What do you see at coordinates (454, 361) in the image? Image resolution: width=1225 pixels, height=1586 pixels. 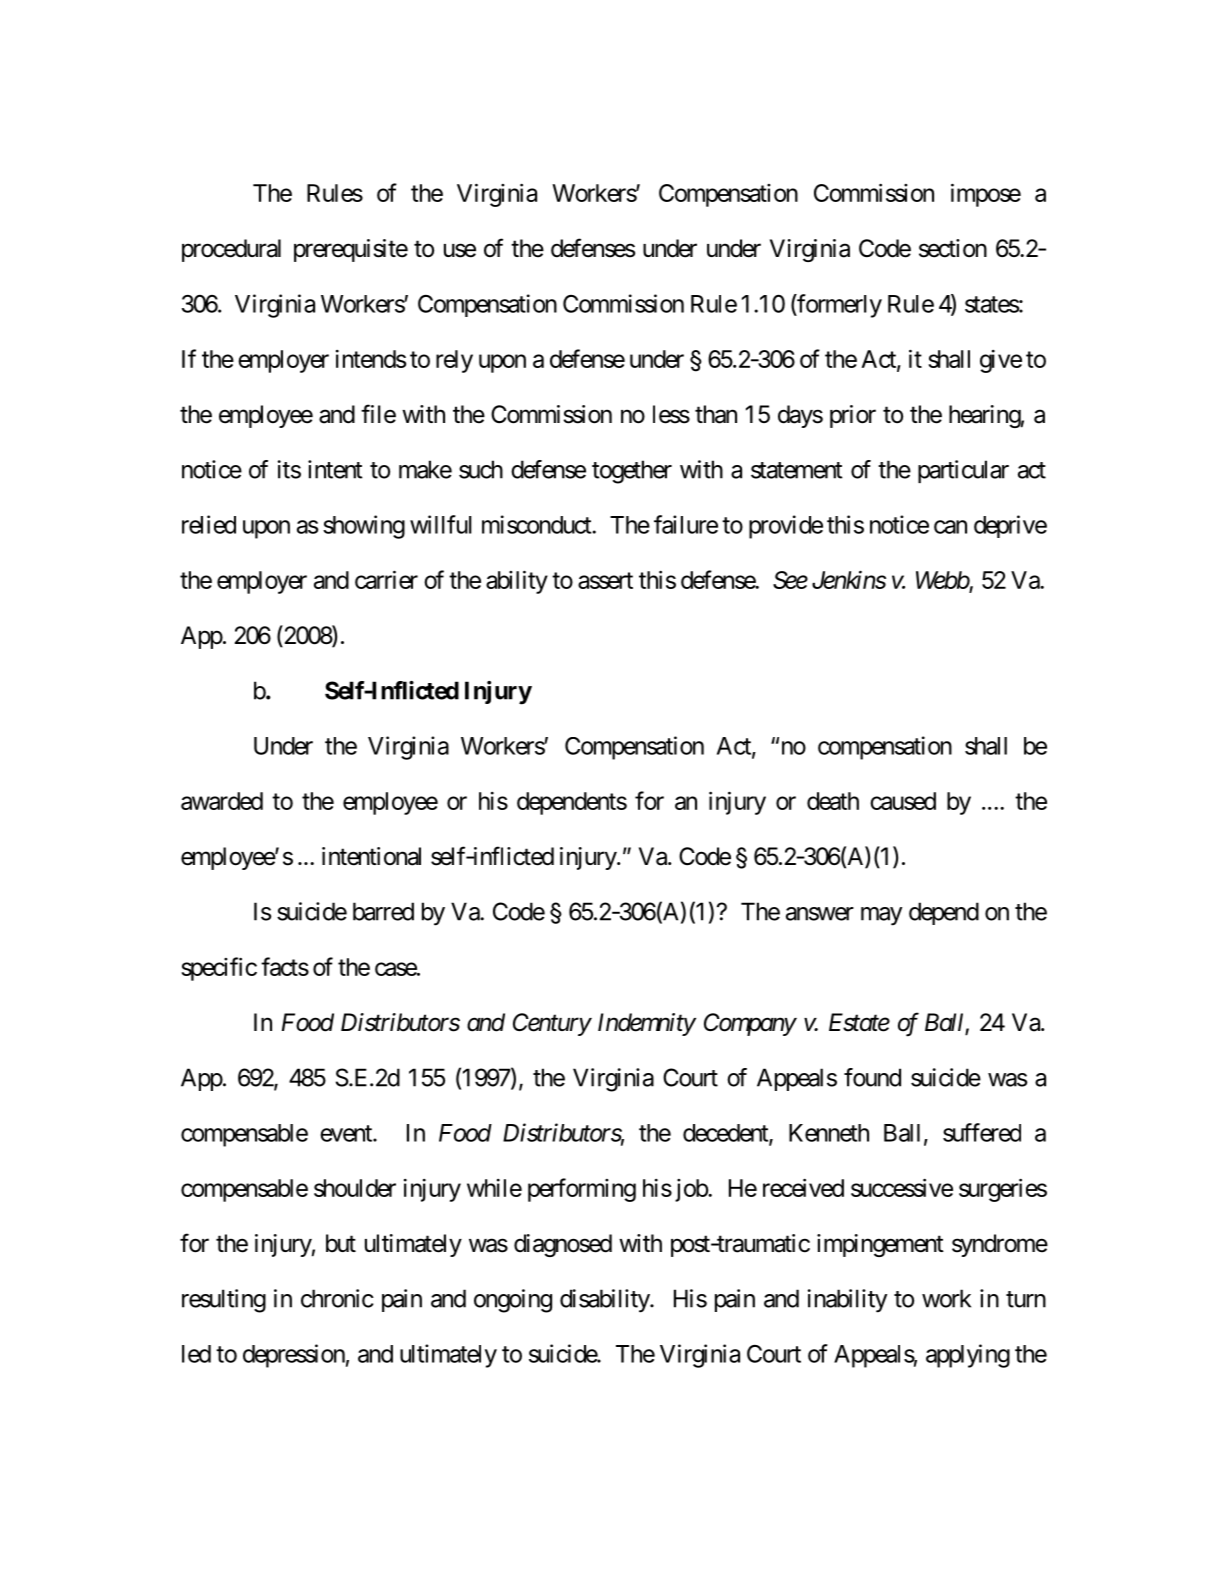 I see `rely` at bounding box center [454, 361].
